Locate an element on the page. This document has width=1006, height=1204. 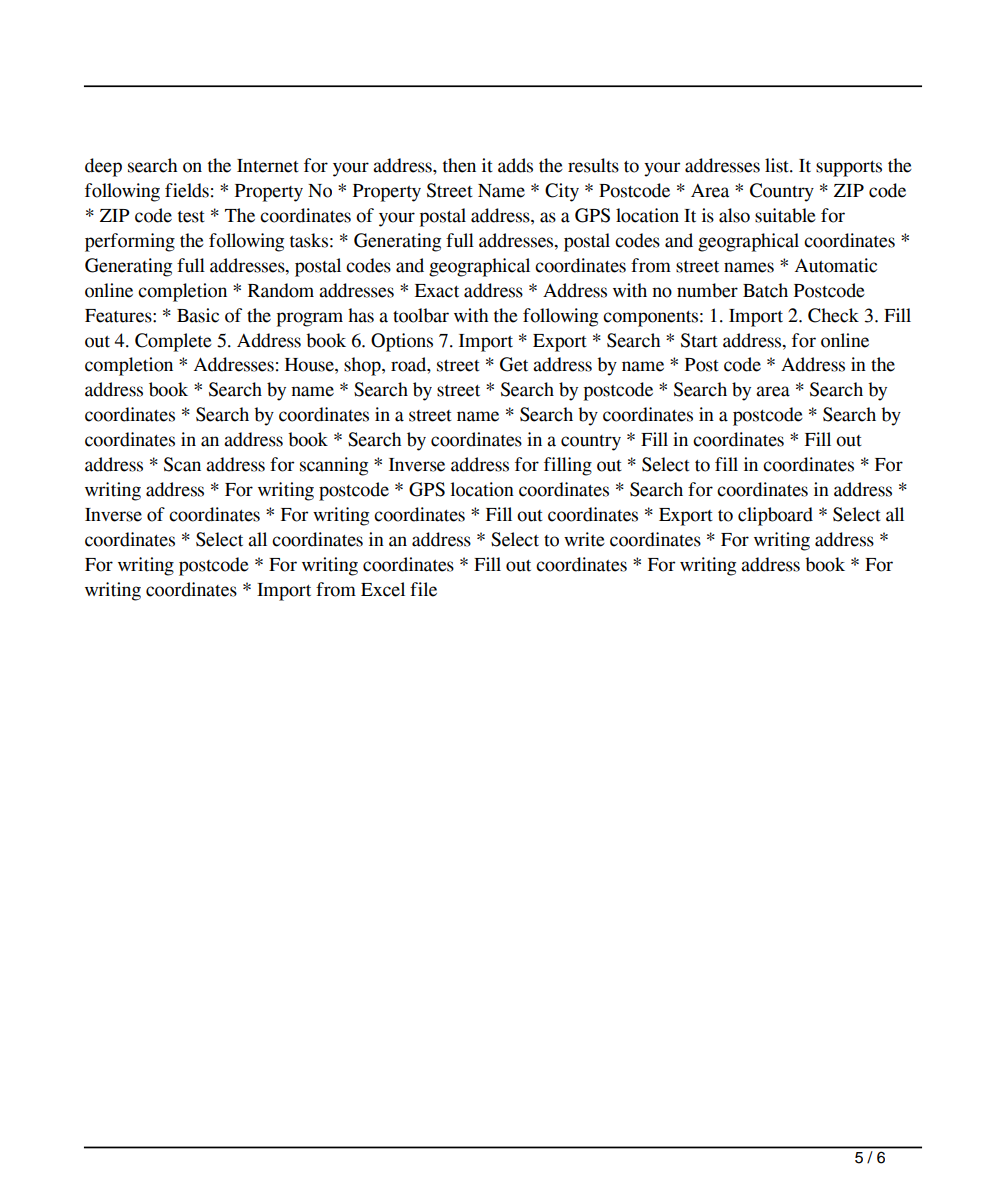
Start is located at coordinates (699, 340).
